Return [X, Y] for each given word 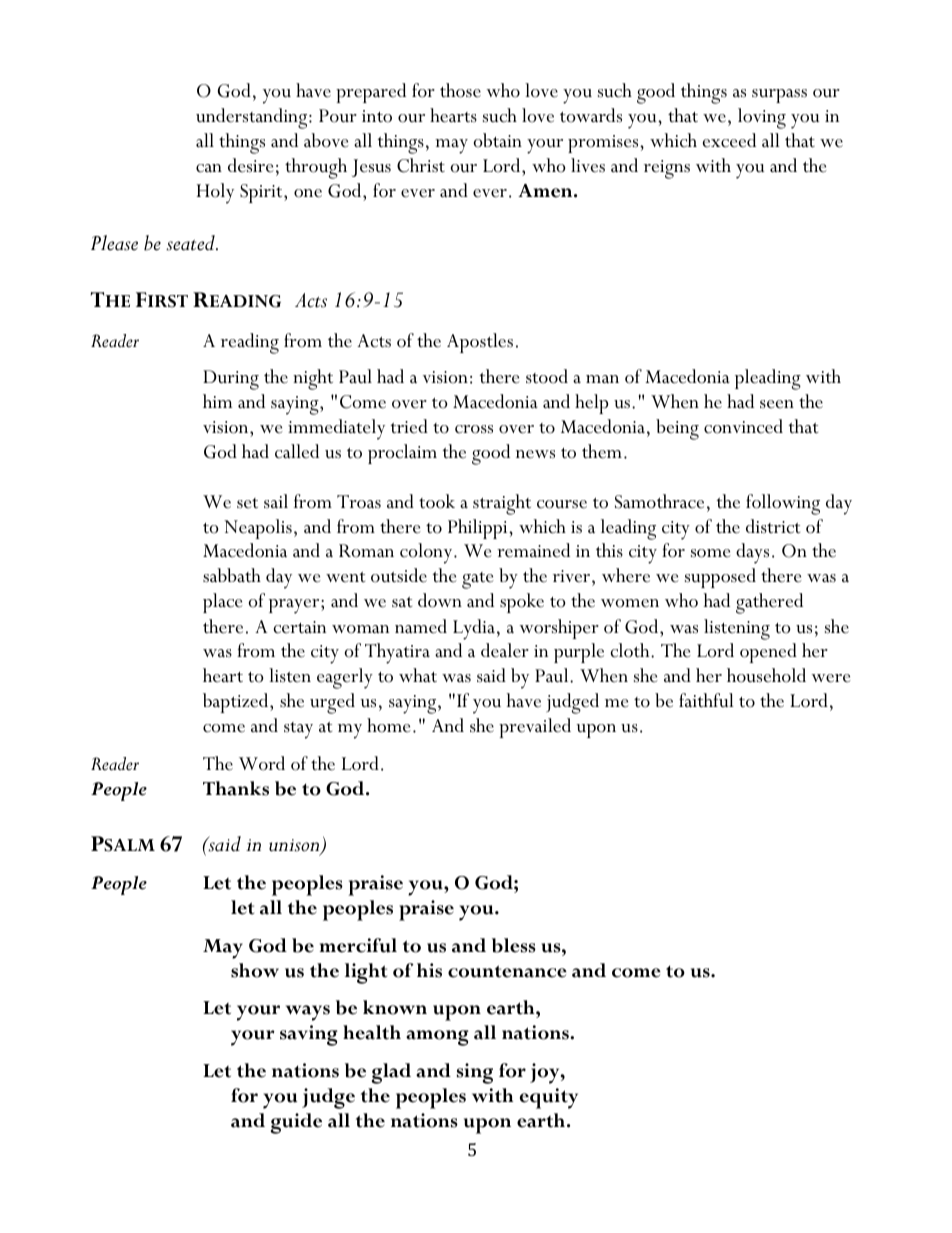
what [418, 675]
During [231, 380]
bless [514, 945]
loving [762, 118]
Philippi [479, 529]
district [773, 526]
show [255, 970]
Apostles [480, 343]
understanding [253, 118]
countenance [507, 971]
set [247, 503]
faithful [706, 700]
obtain [498, 140]
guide [296, 1123]
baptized [237, 703]
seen [777, 404]
